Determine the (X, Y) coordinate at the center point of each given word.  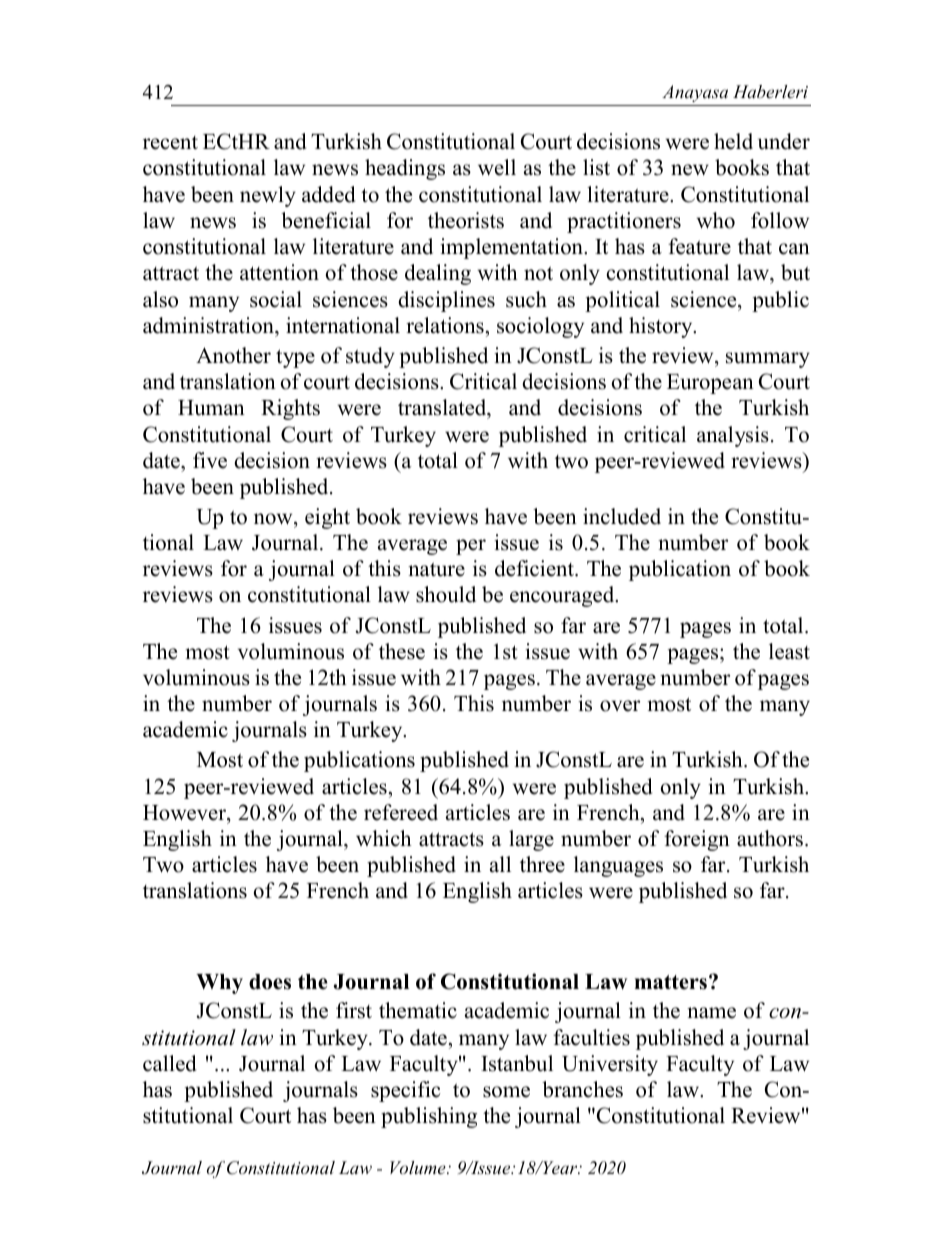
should (446, 594)
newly (268, 196)
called (169, 1063)
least (789, 651)
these (402, 651)
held (733, 141)
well (497, 167)
